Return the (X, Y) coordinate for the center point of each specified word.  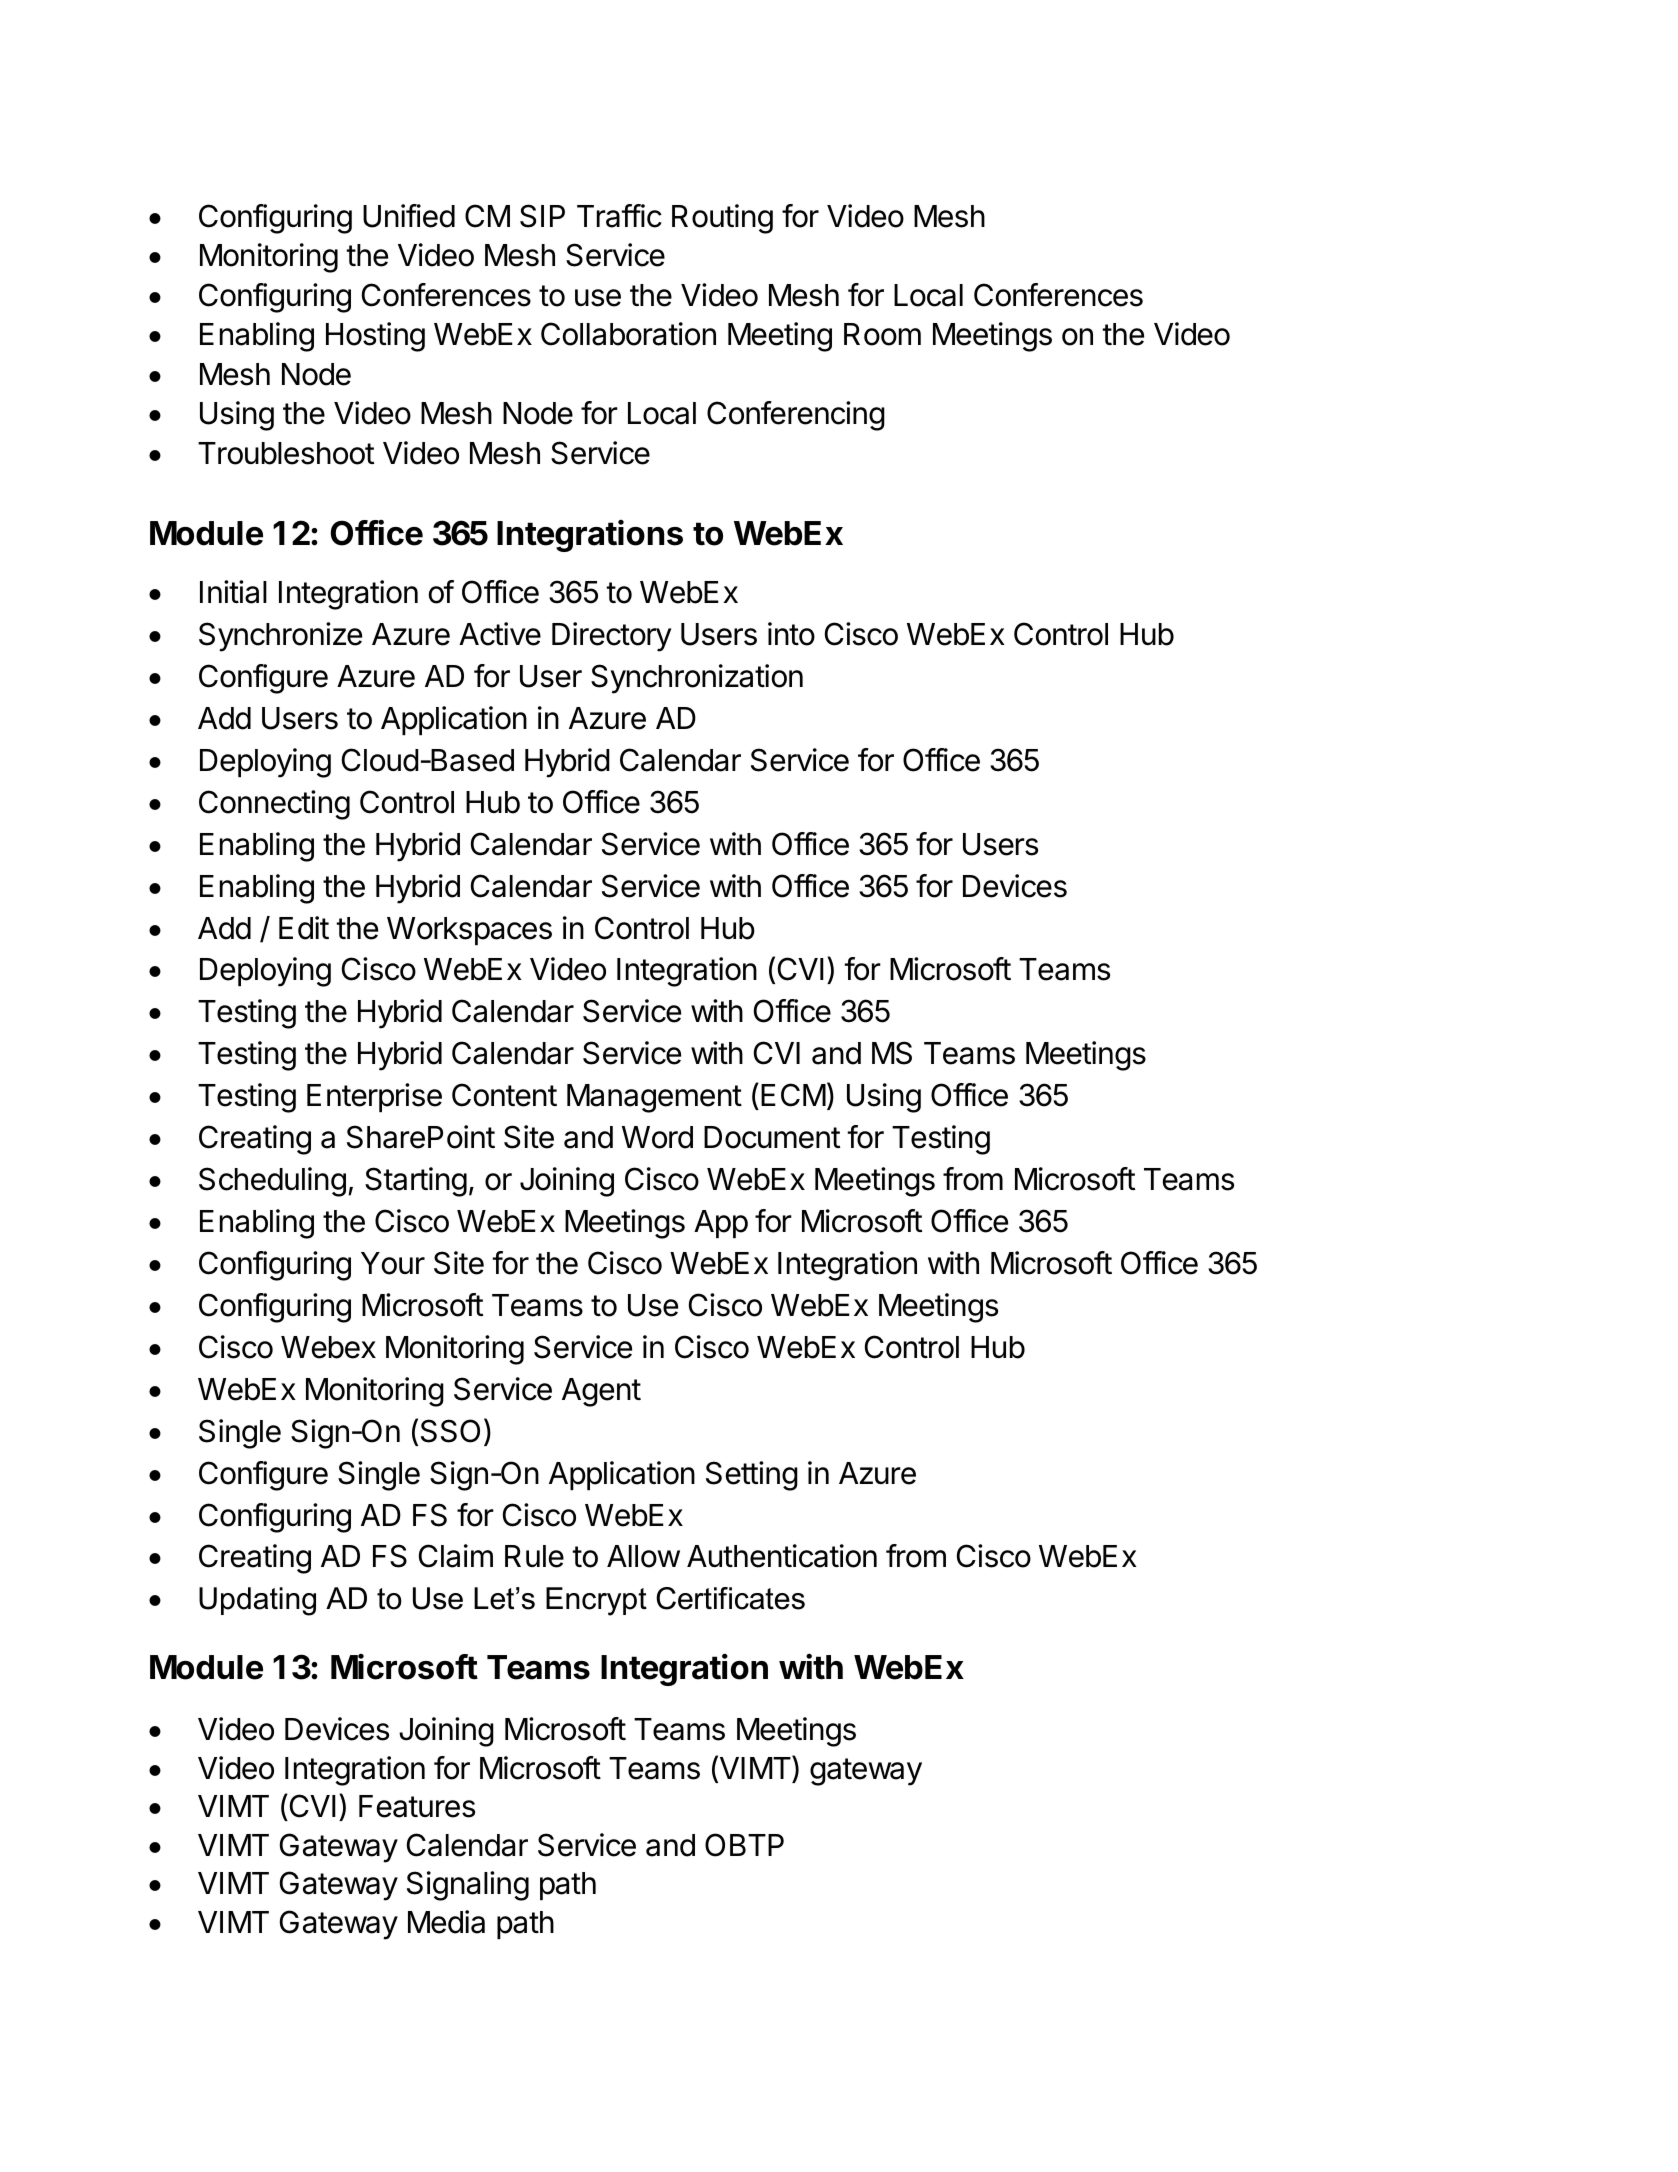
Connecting (274, 805)
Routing (722, 219)
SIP (542, 216)
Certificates (730, 1598)
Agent (601, 1392)
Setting (752, 1476)
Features (417, 1806)
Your (393, 1263)
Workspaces (469, 931)
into (791, 634)
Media (446, 1922)
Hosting (375, 337)
